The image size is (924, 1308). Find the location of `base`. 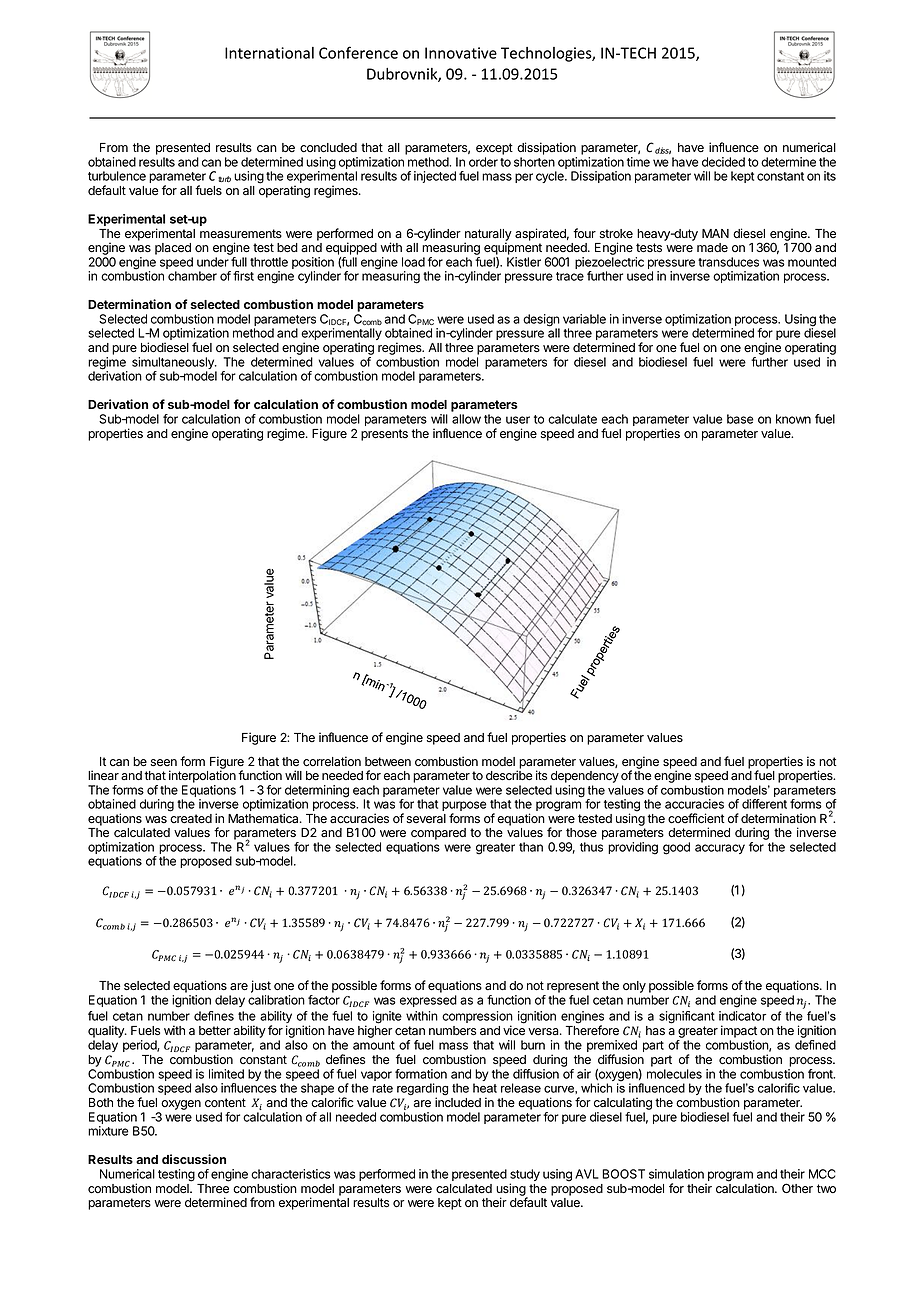

base is located at coordinates (740, 419).
